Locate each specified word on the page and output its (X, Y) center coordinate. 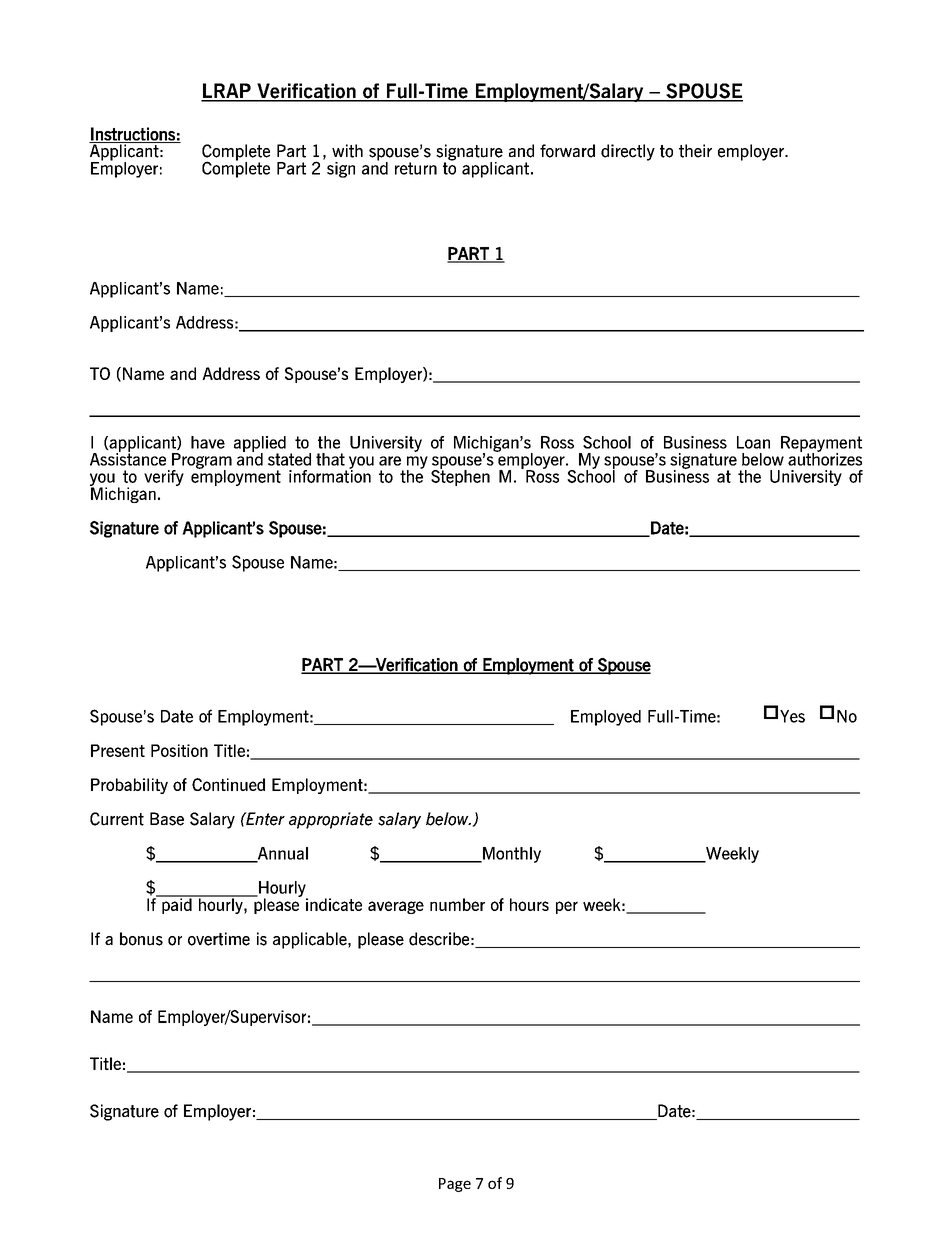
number (457, 904)
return (416, 168)
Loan (753, 442)
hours (529, 904)
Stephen (460, 477)
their (695, 151)
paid (177, 905)
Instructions (133, 135)
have (208, 442)
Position (179, 750)
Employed (606, 718)
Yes (792, 716)
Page (455, 1185)
